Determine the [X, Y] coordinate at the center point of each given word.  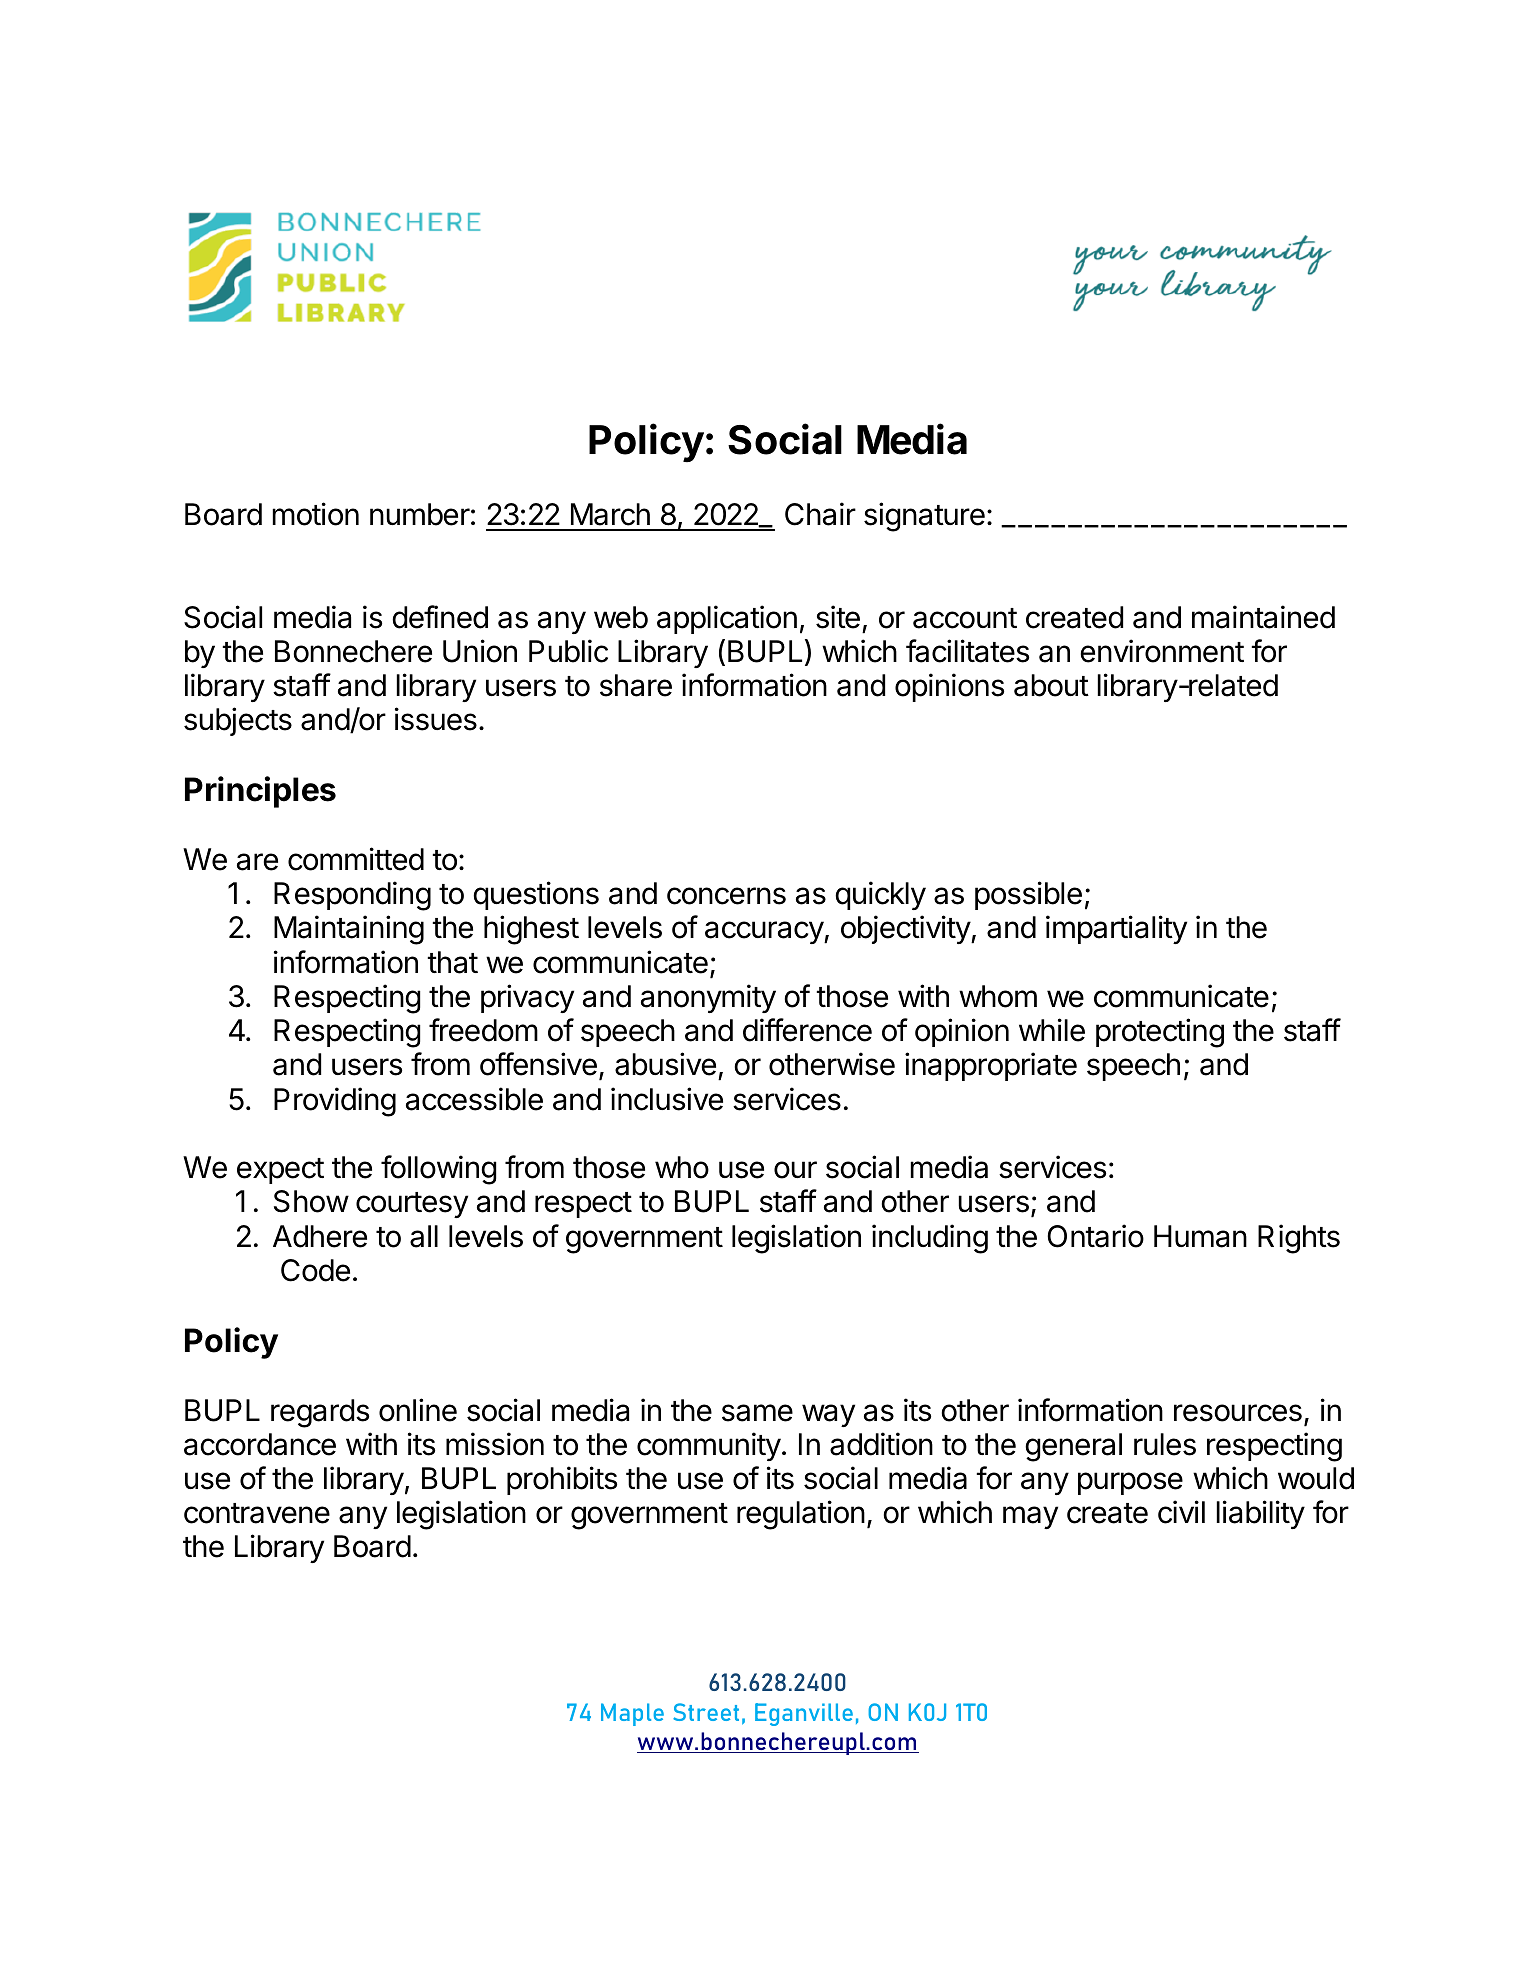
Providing [335, 1102]
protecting [1160, 1033]
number [420, 514]
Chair [820, 514]
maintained [1263, 617]
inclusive [667, 1099]
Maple [632, 1714]
